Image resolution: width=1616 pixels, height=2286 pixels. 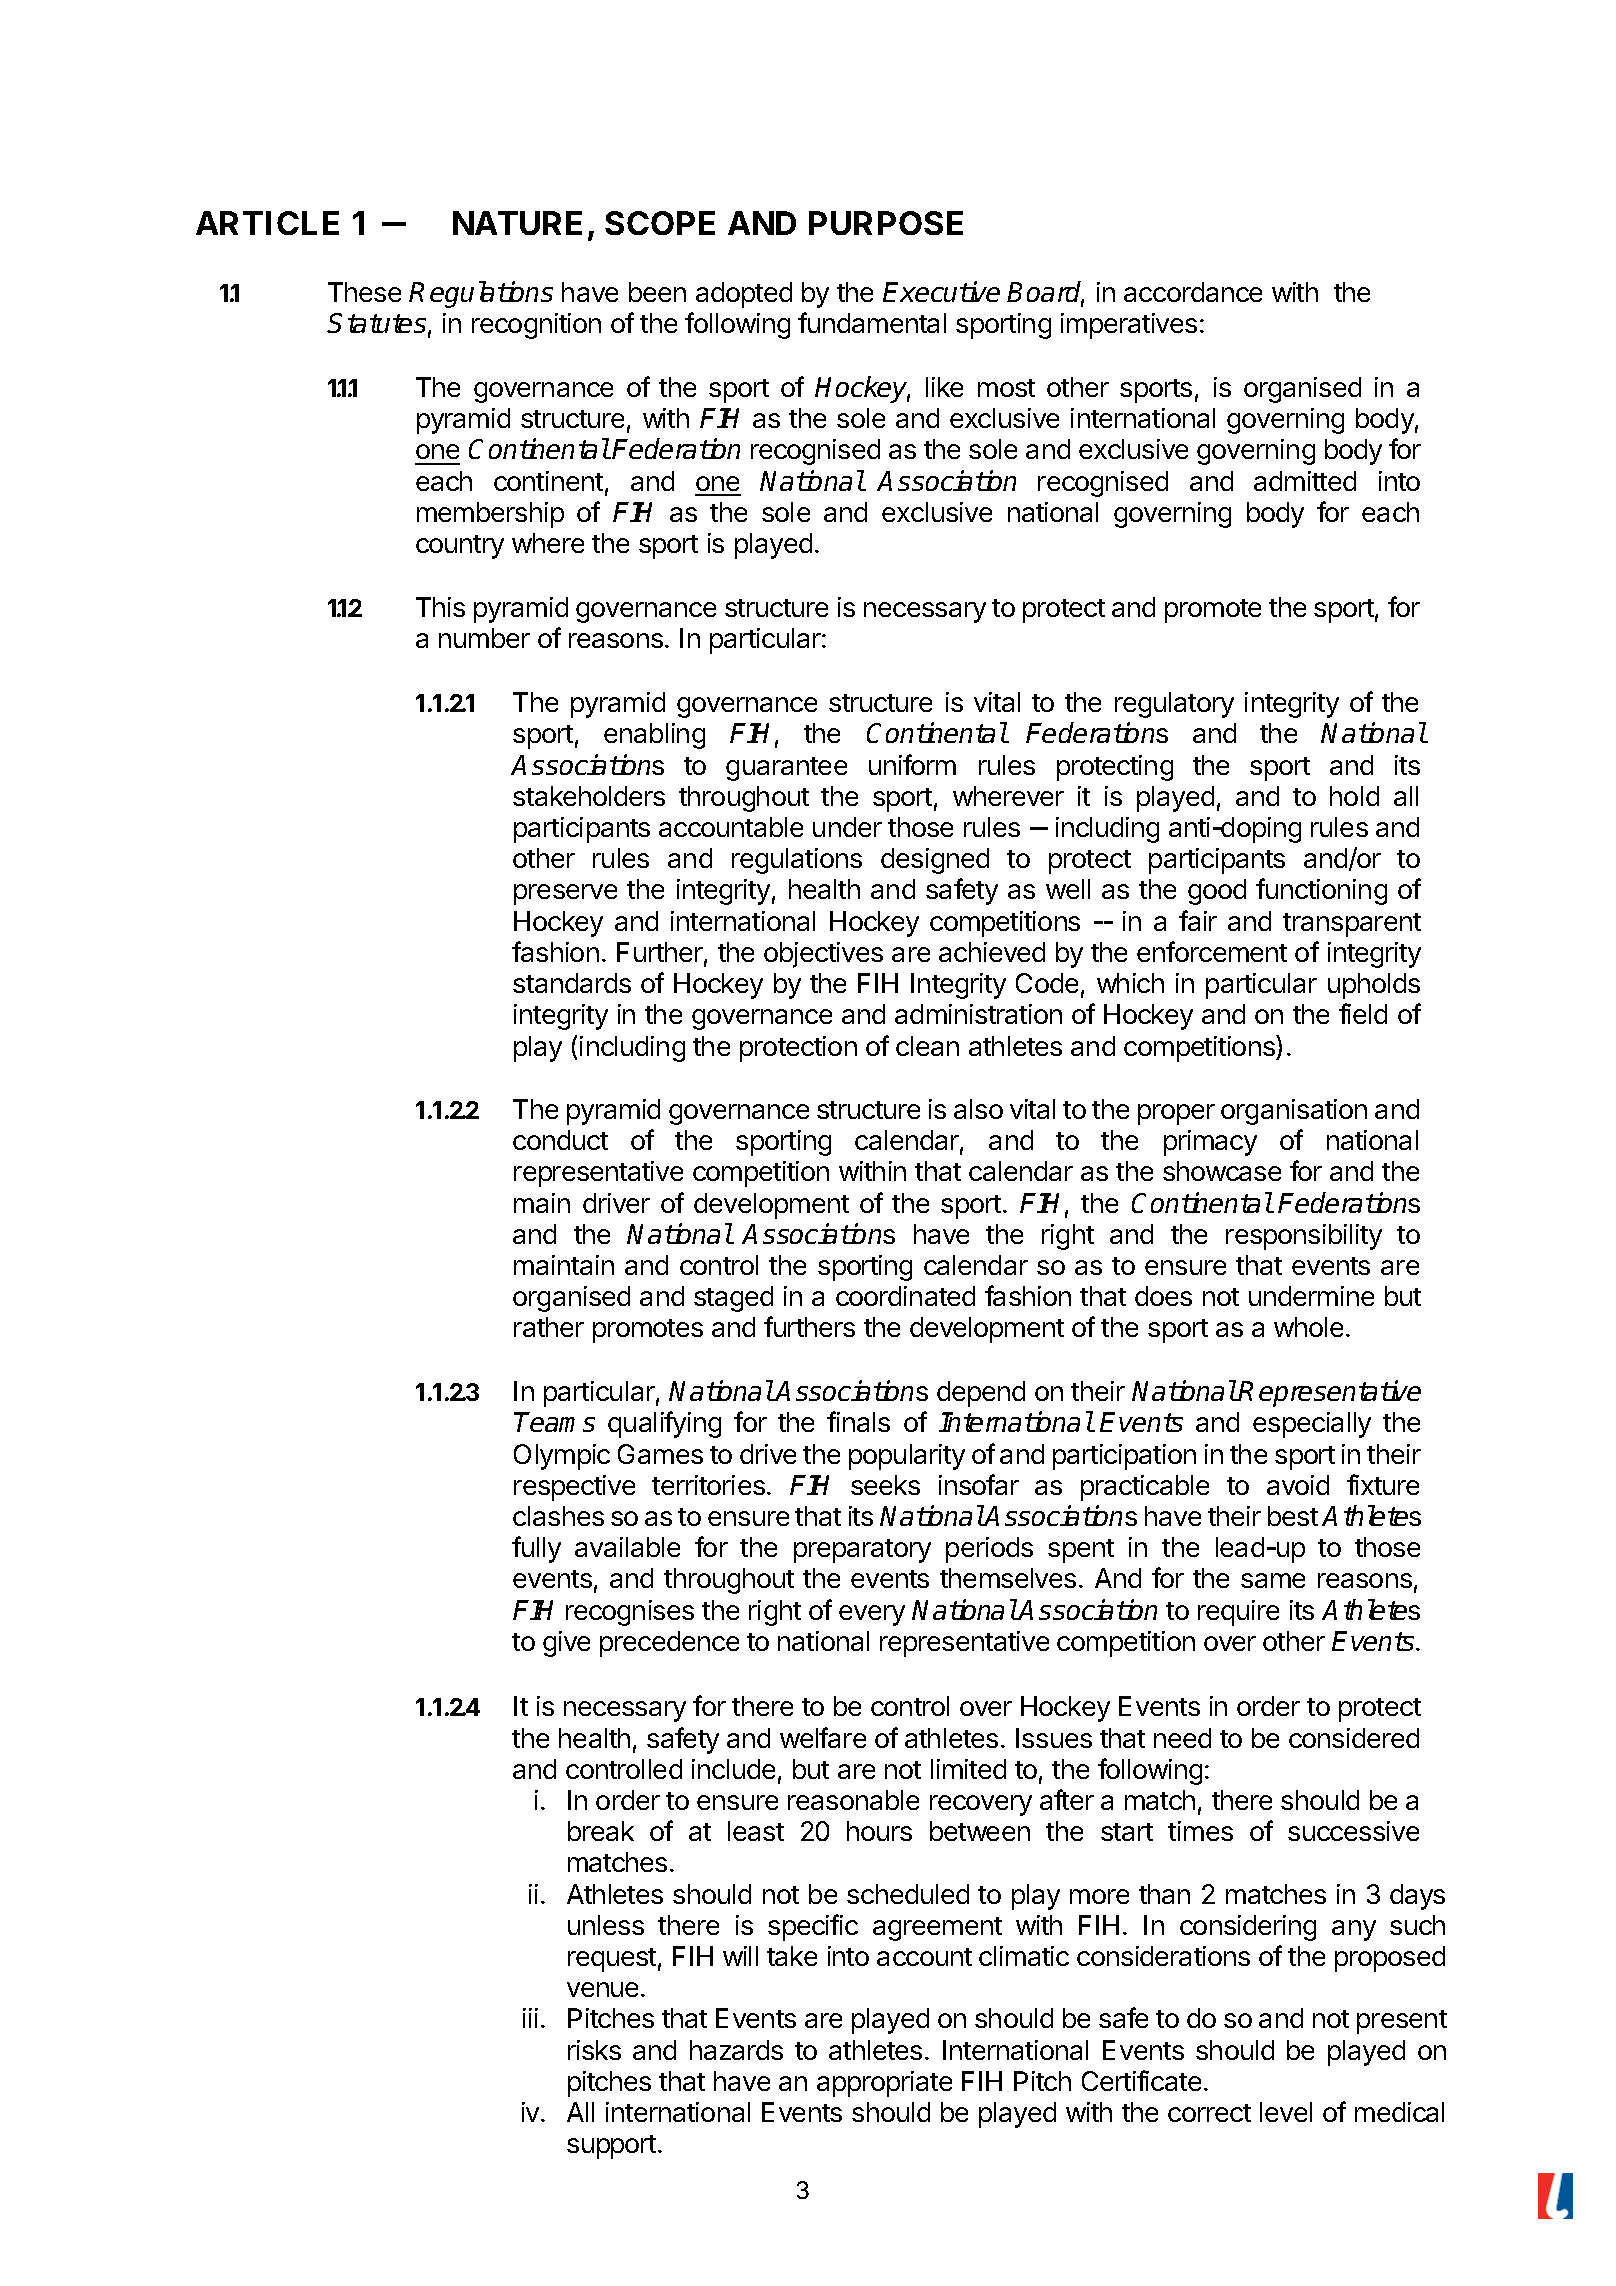 I want to click on iii, so click(x=530, y=2018).
